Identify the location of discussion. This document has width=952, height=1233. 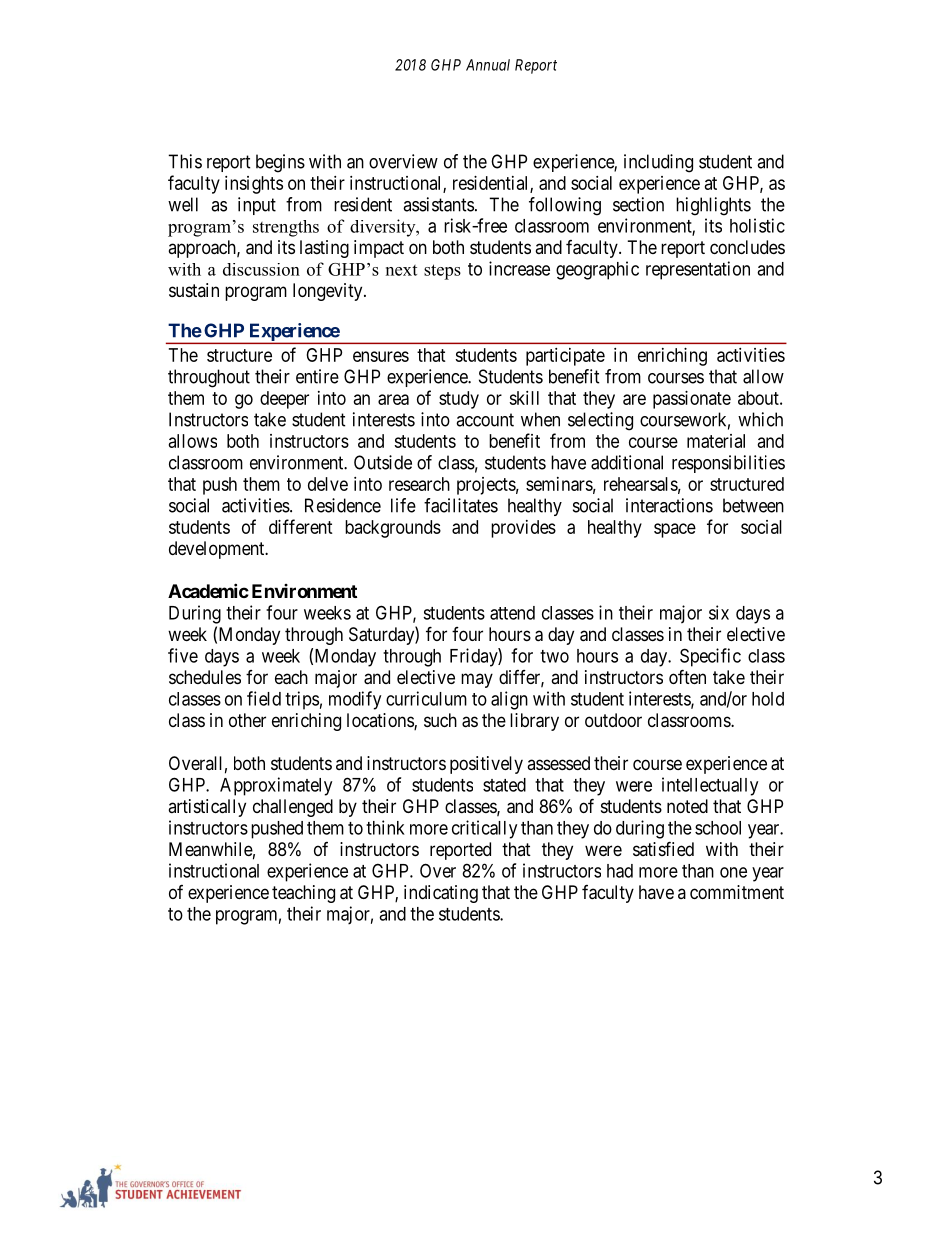
(261, 269).
